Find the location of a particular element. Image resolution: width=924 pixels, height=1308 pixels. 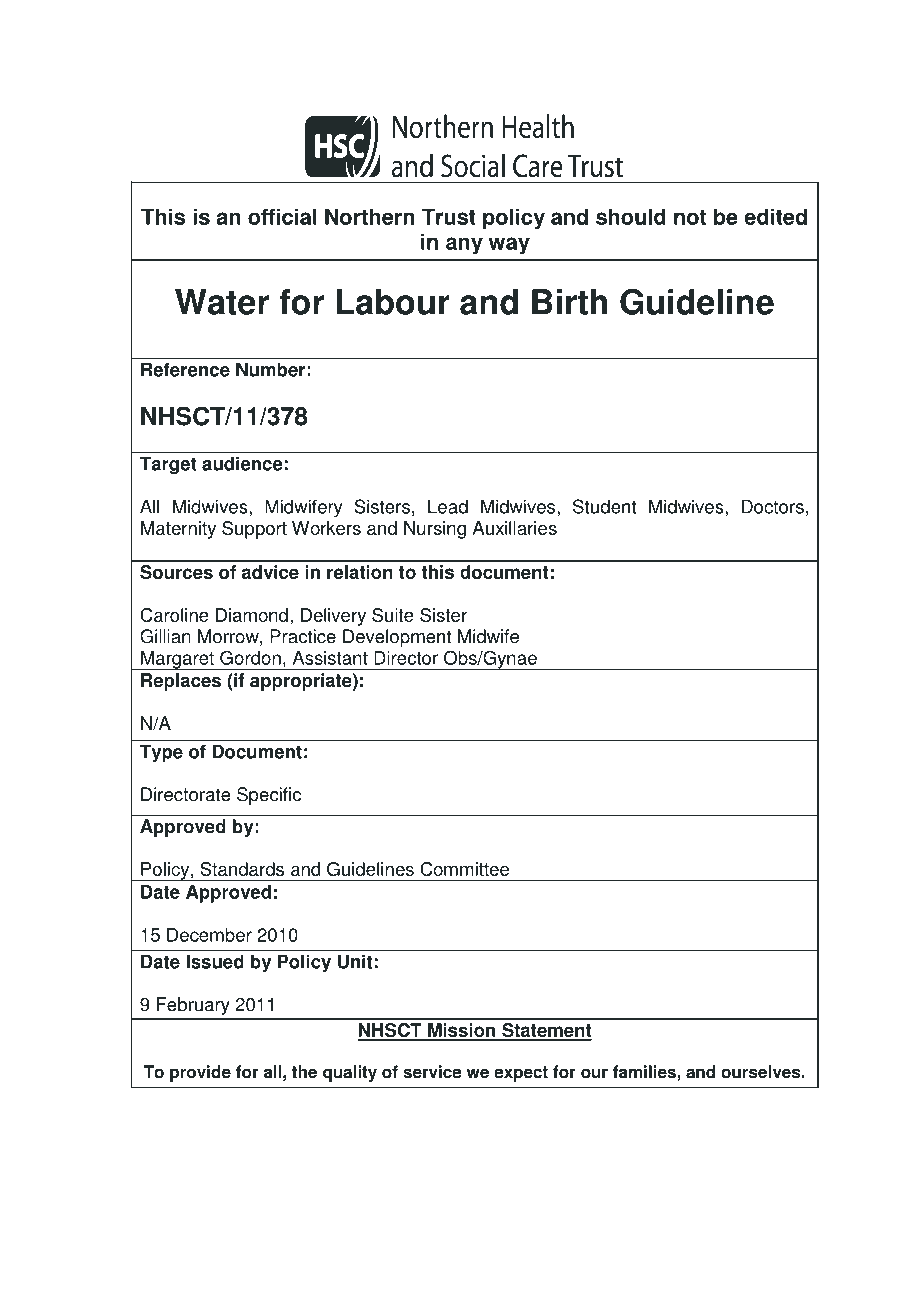

Development is located at coordinates (397, 638).
